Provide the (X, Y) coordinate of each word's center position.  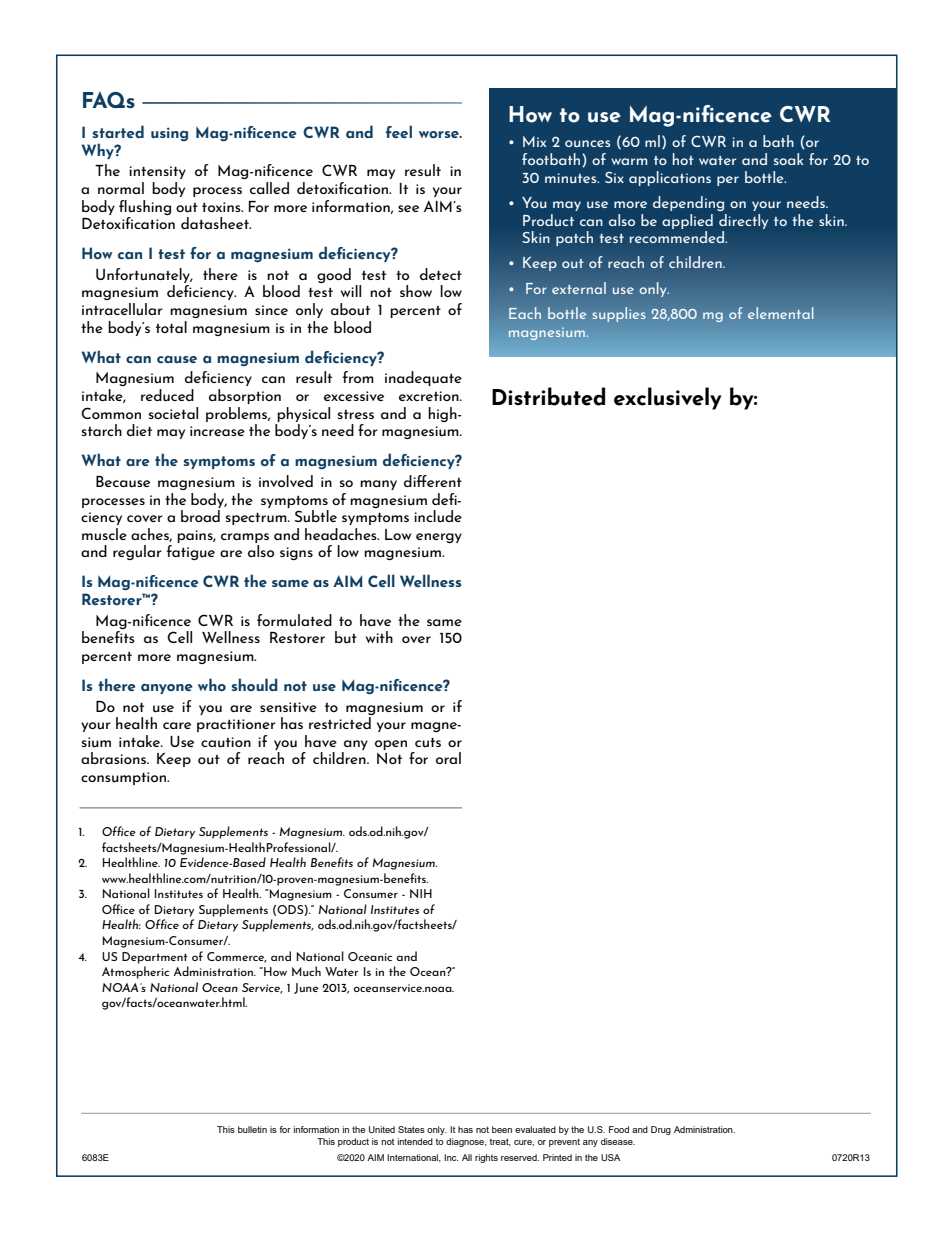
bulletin (252, 1129)
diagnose (466, 1142)
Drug (661, 1130)
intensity (157, 172)
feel (399, 131)
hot (683, 159)
